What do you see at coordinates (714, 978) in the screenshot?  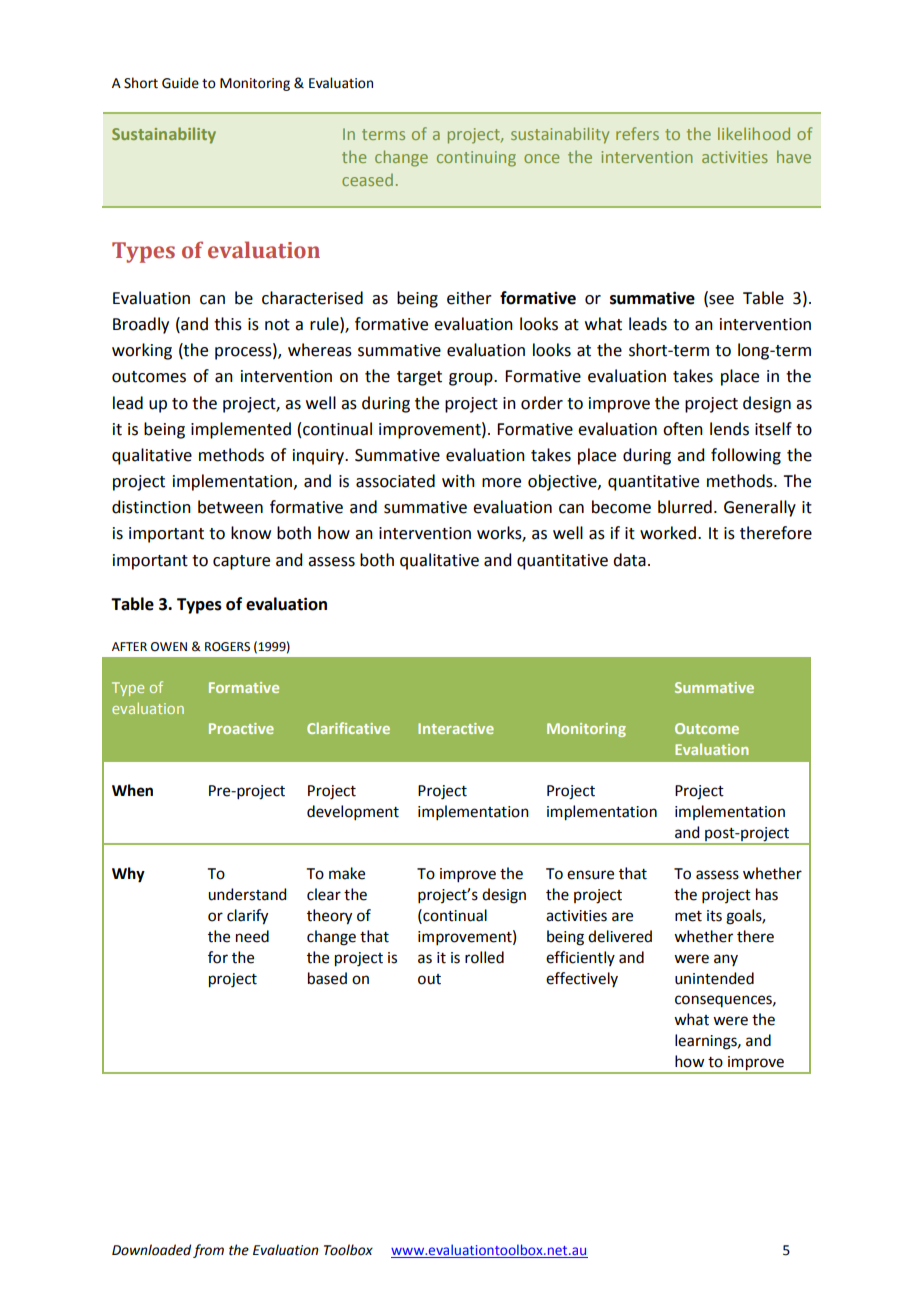 I see `unintended` at bounding box center [714, 978].
